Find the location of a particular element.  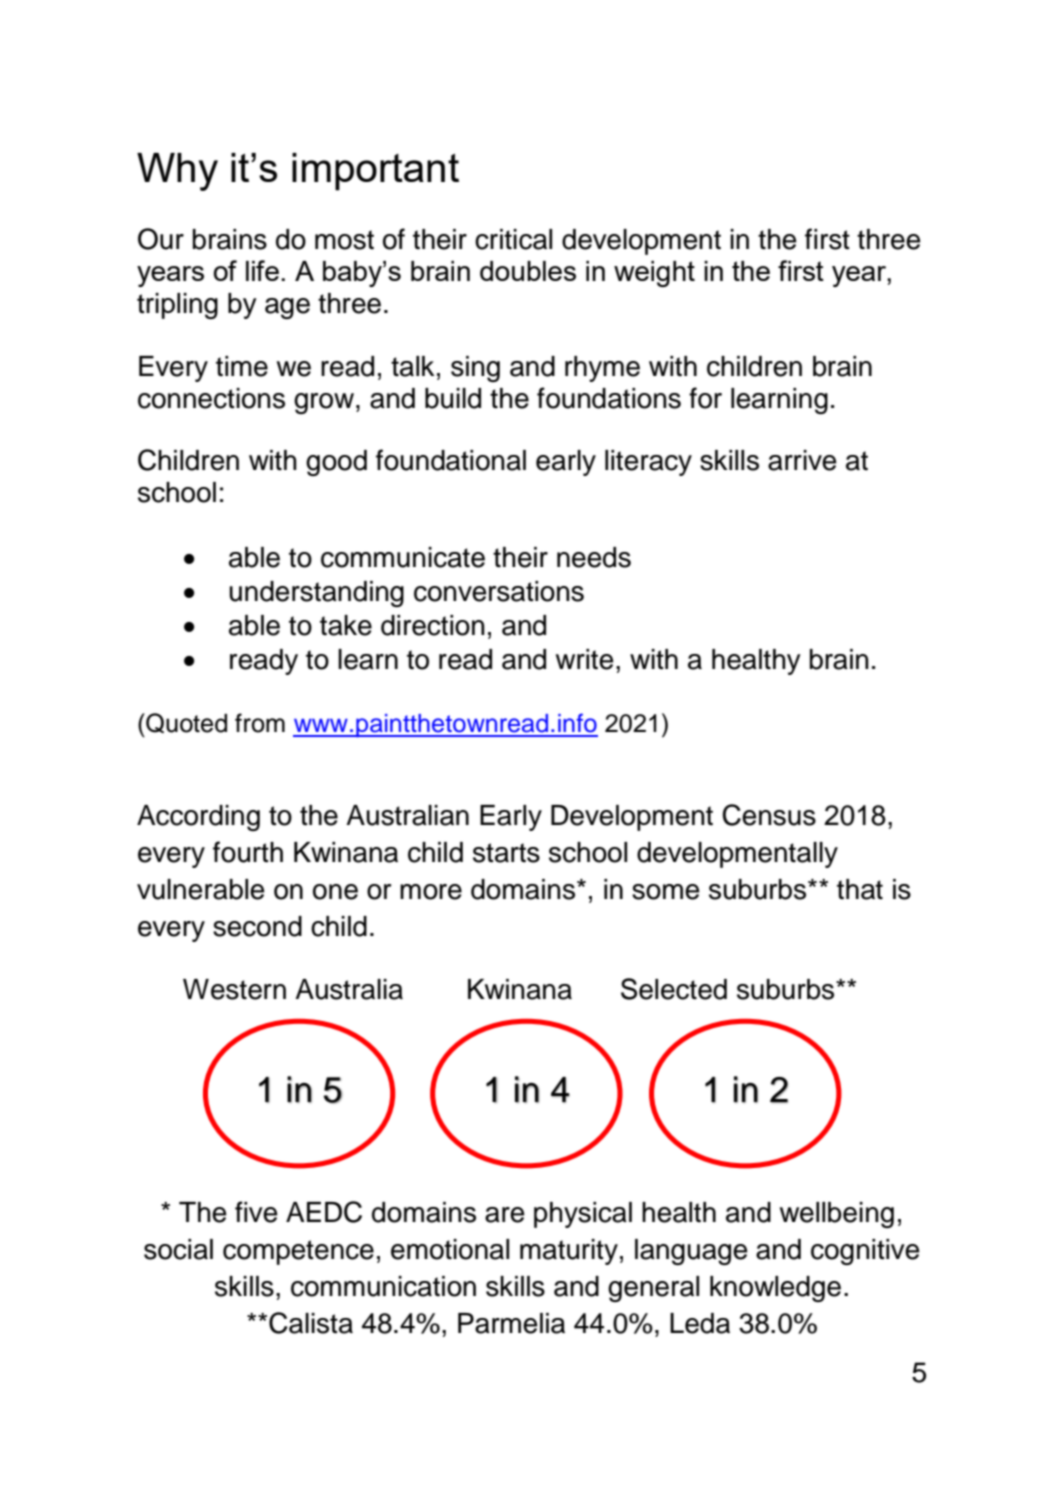

understanding is located at coordinates (316, 594).
